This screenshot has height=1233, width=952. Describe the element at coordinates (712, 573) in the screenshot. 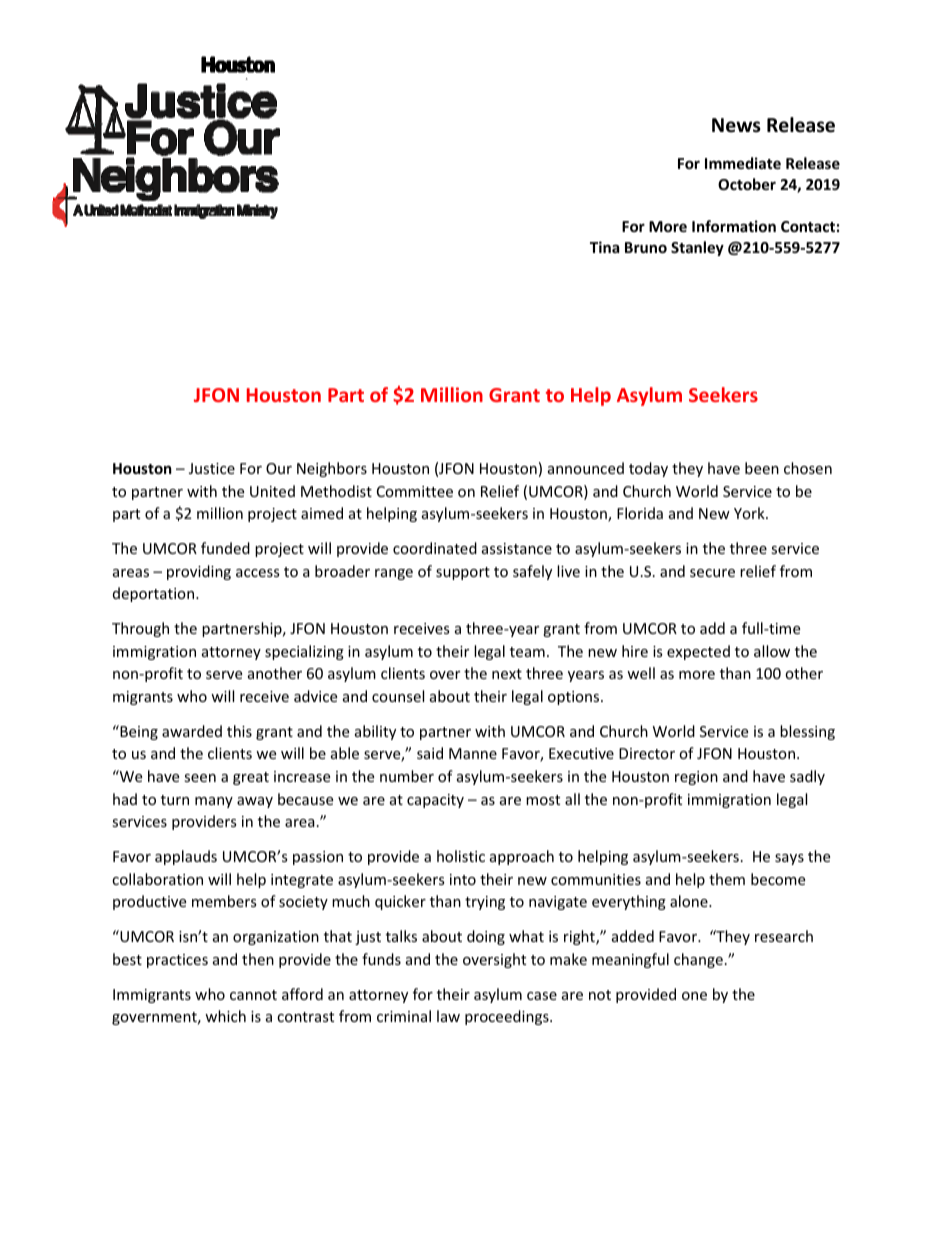

I see `secure` at that location.
